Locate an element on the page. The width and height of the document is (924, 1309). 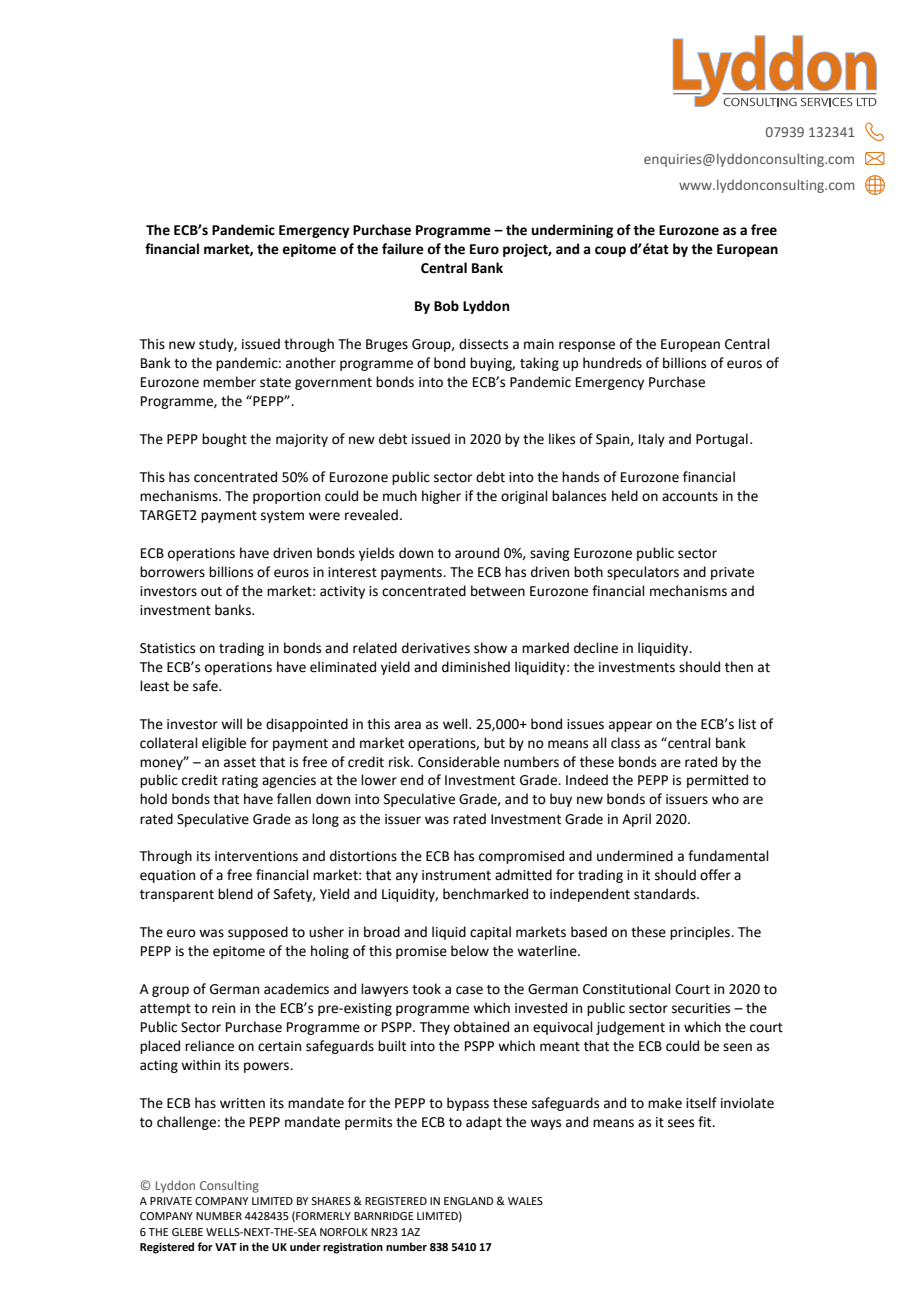
instrument is located at coordinates (456, 875).
